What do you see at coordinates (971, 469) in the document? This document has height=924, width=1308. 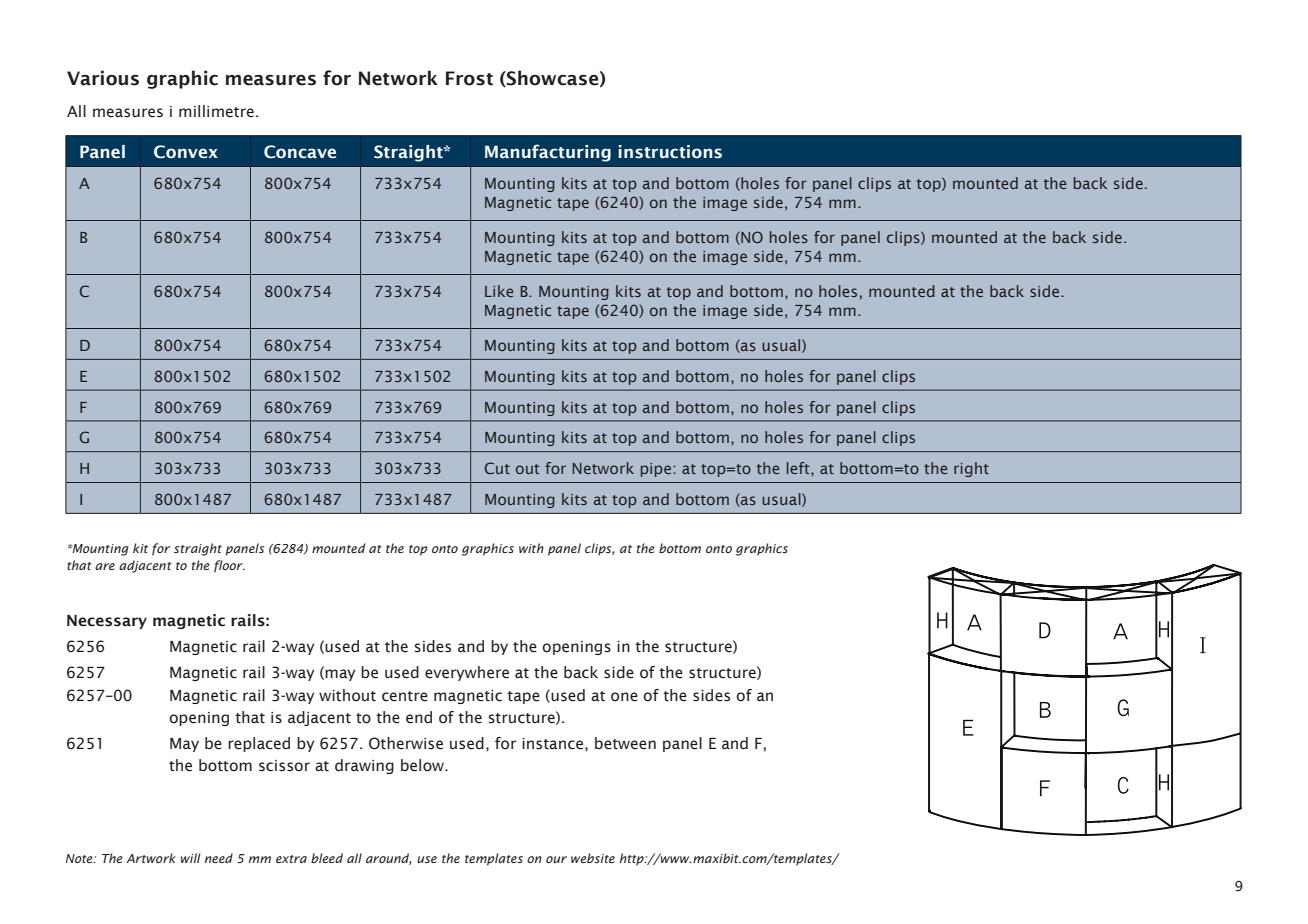 I see `right` at bounding box center [971, 469].
